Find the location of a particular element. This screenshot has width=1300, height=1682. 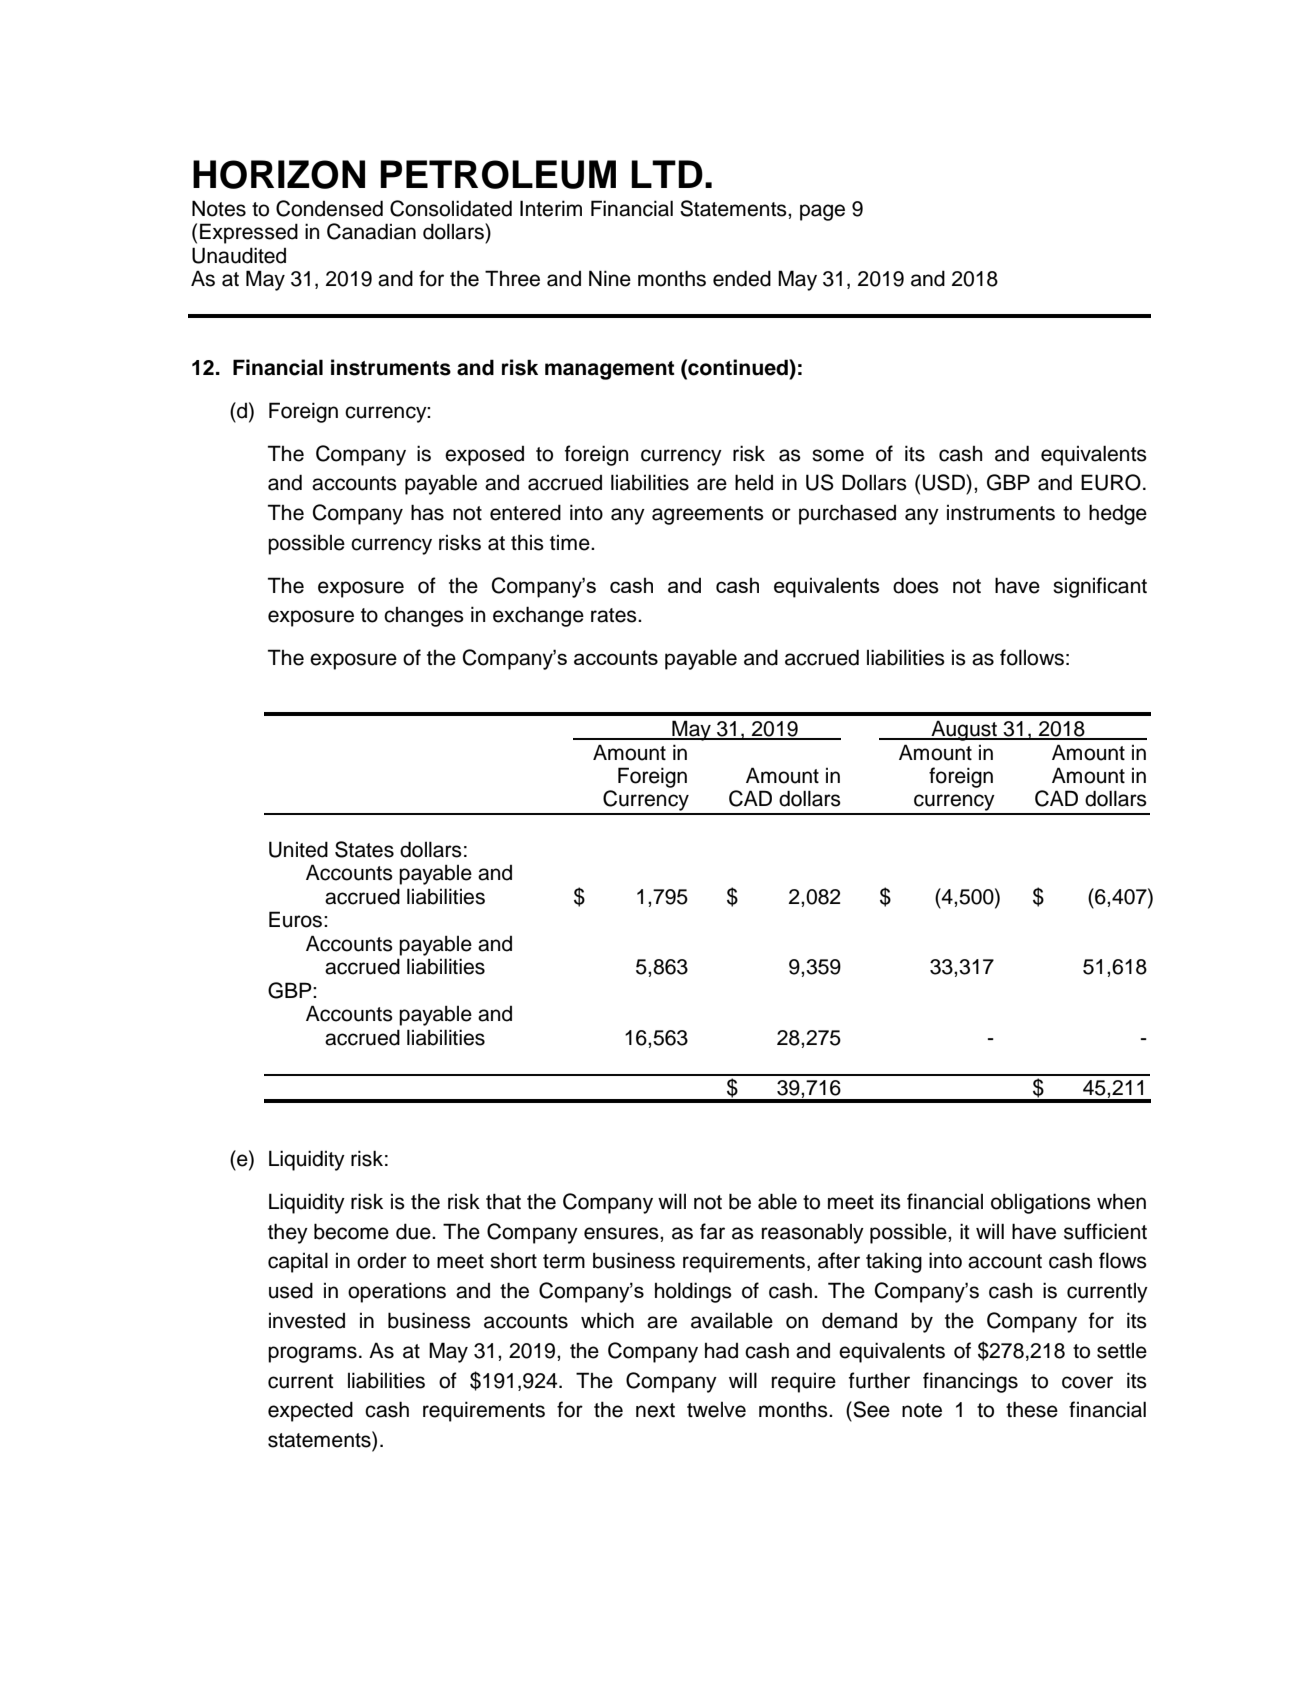

Condensed is located at coordinates (329, 208).
